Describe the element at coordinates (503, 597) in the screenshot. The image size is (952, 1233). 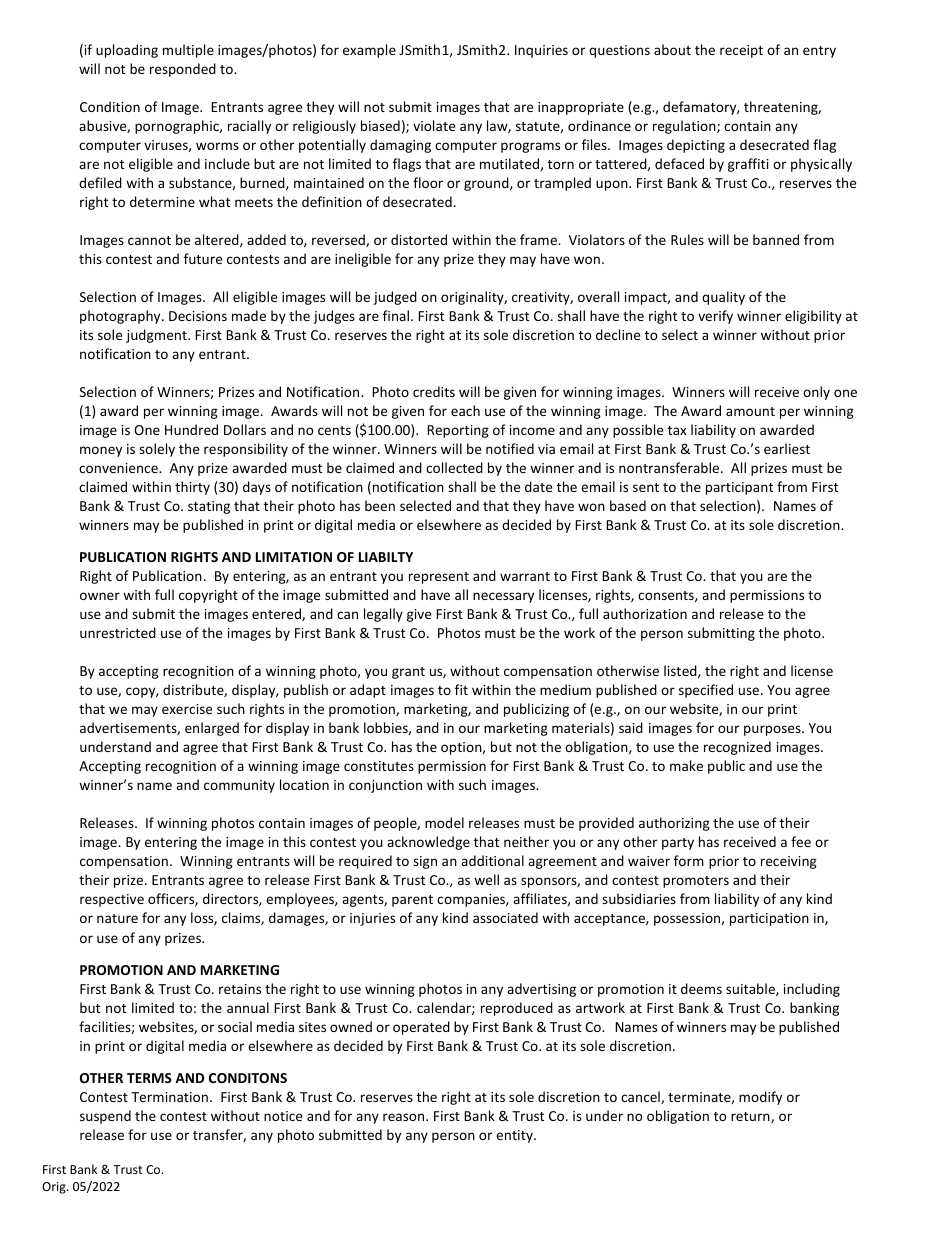
I see `necessary` at that location.
